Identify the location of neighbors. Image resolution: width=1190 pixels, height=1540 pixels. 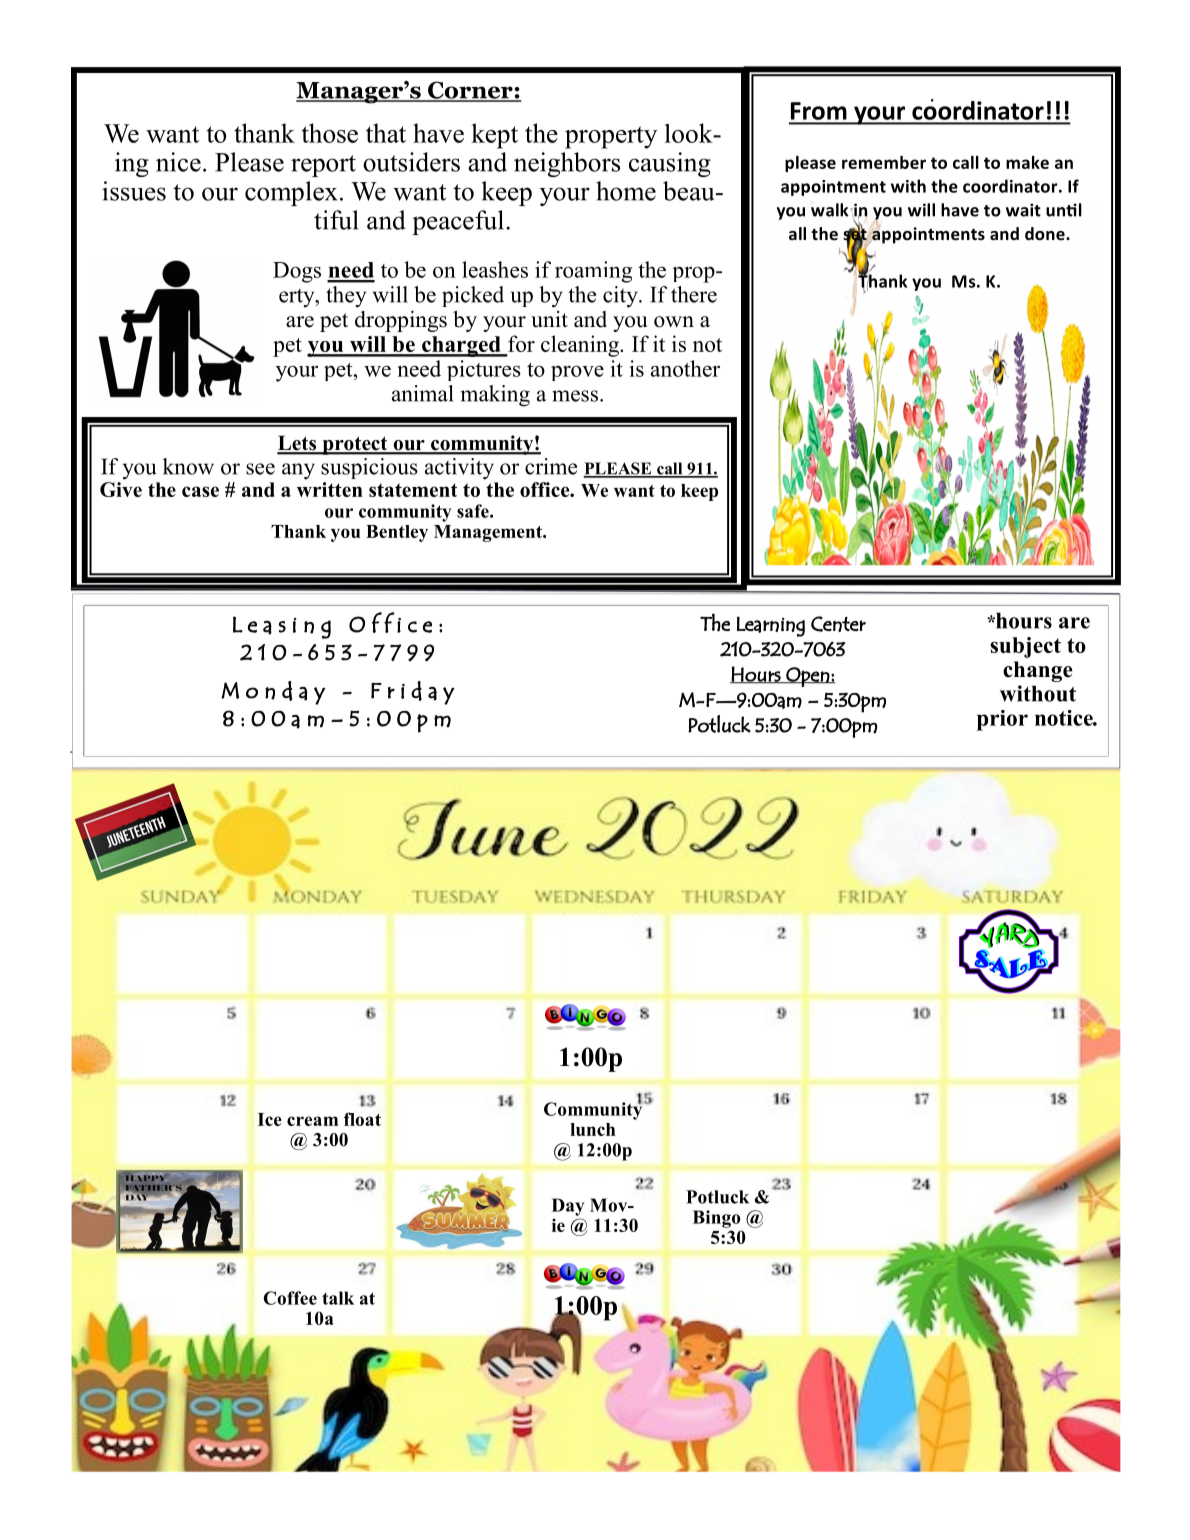
(567, 164).
